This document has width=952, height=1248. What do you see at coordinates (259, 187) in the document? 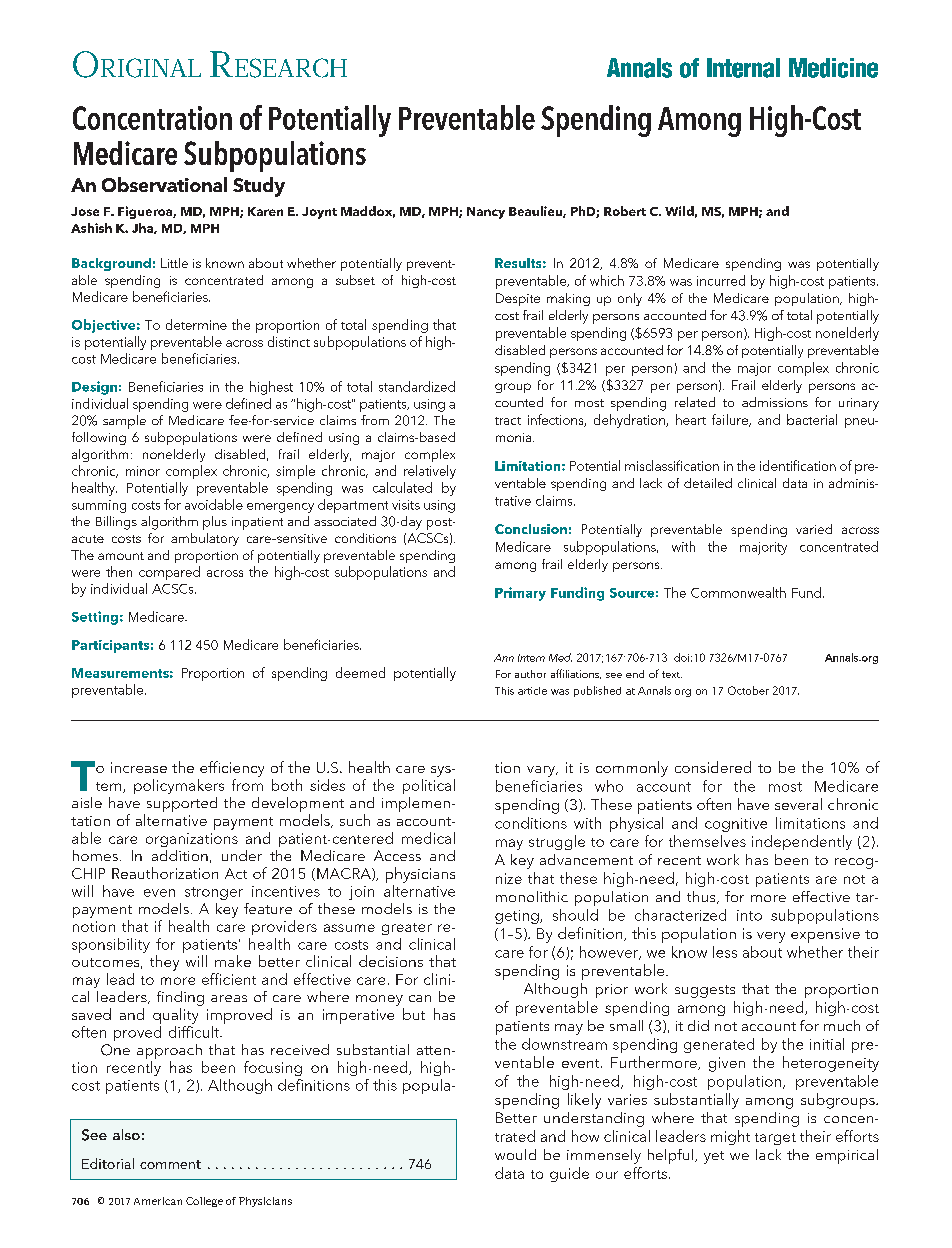
I see `Study` at bounding box center [259, 187].
